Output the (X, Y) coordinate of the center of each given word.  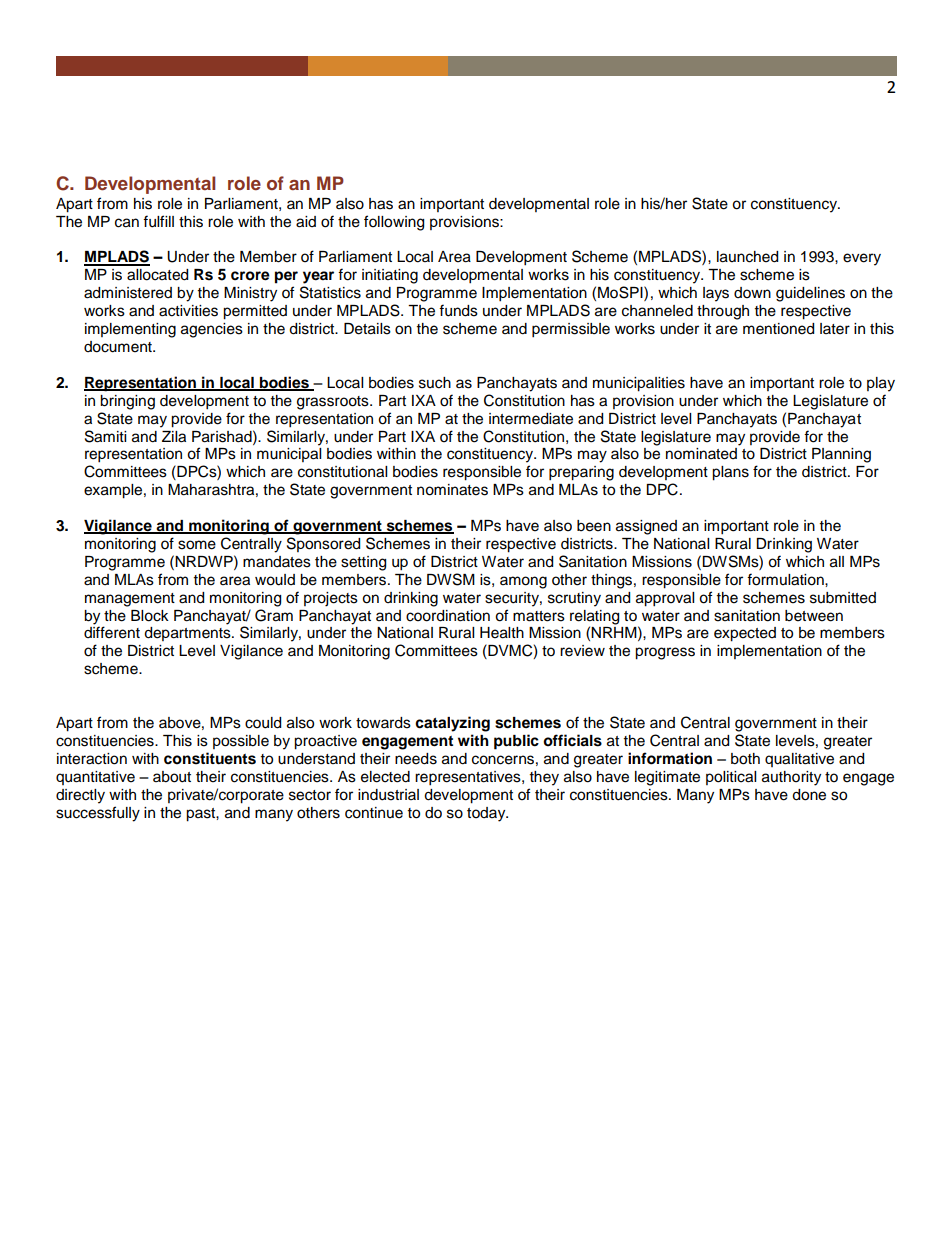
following (394, 223)
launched (747, 257)
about (172, 777)
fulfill (158, 221)
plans (730, 473)
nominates (452, 490)
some (197, 545)
